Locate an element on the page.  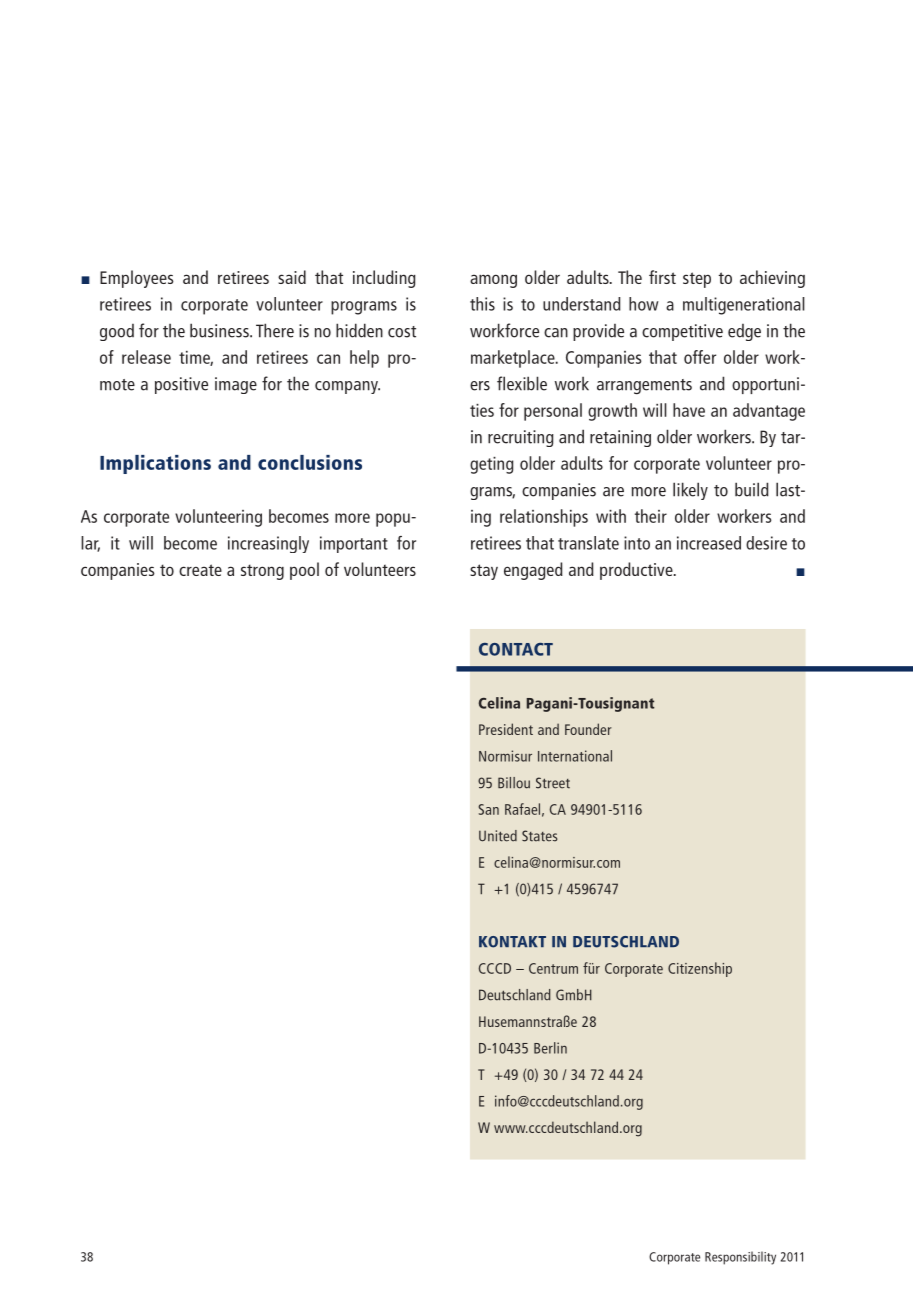
KONTAKT is located at coordinates (512, 942).
